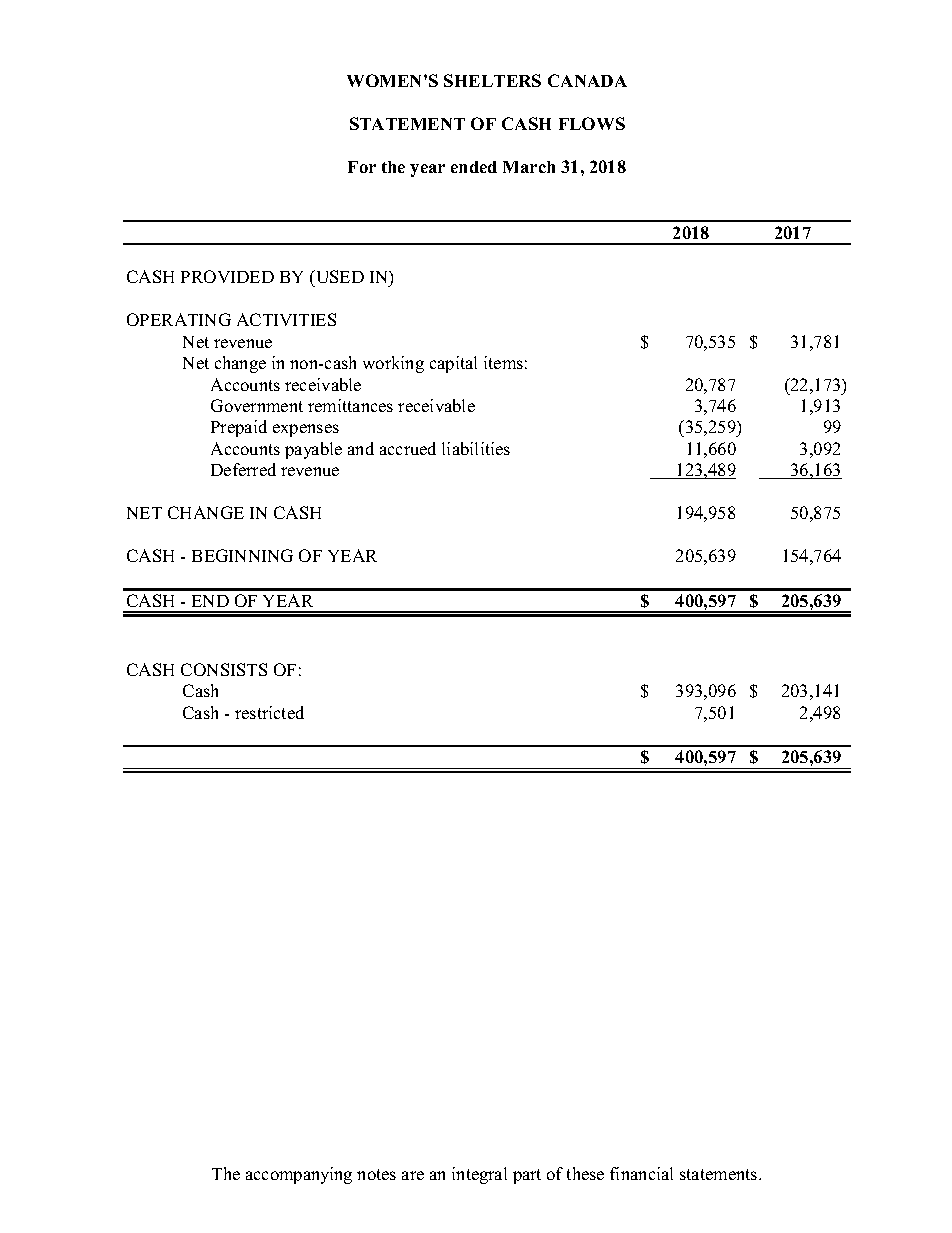  I want to click on financial, so click(641, 1173).
